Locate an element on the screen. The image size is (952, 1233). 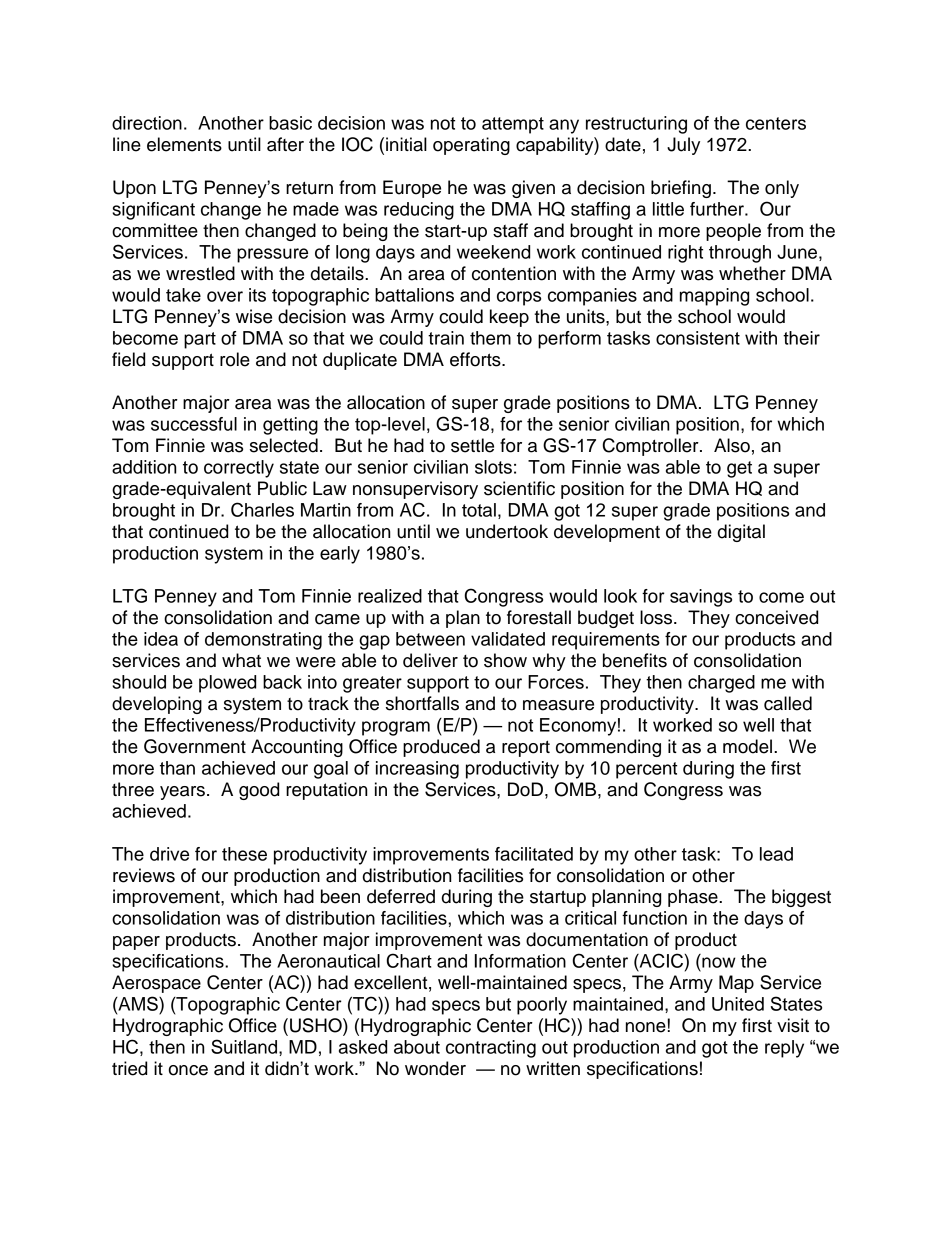
consistent is located at coordinates (698, 338).
